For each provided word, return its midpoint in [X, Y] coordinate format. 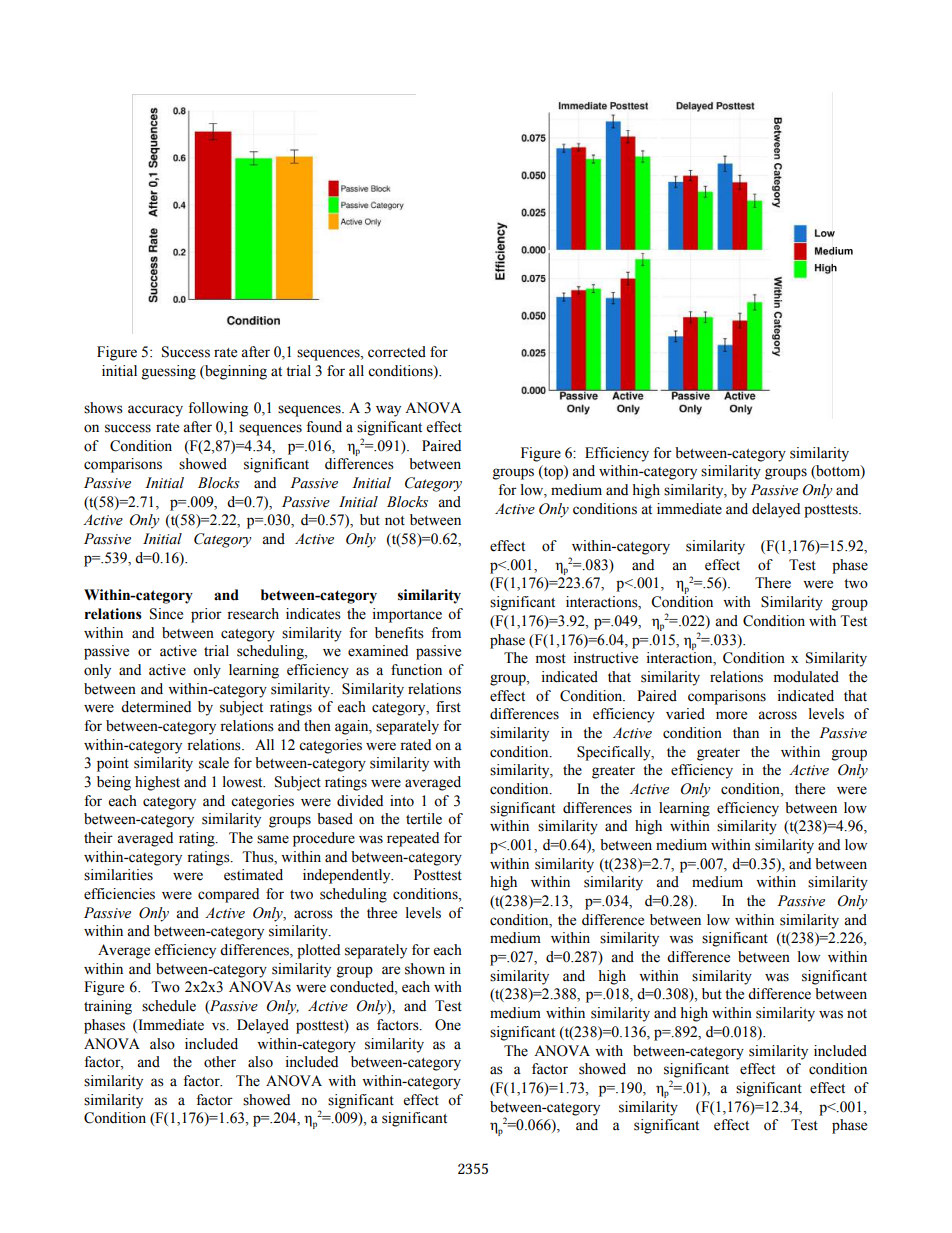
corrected [397, 352]
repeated [413, 839]
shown [425, 969]
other [220, 1062]
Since [166, 614]
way [388, 411]
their [98, 838]
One [448, 1025]
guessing [169, 372]
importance [407, 615]
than [746, 732]
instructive [606, 658]
